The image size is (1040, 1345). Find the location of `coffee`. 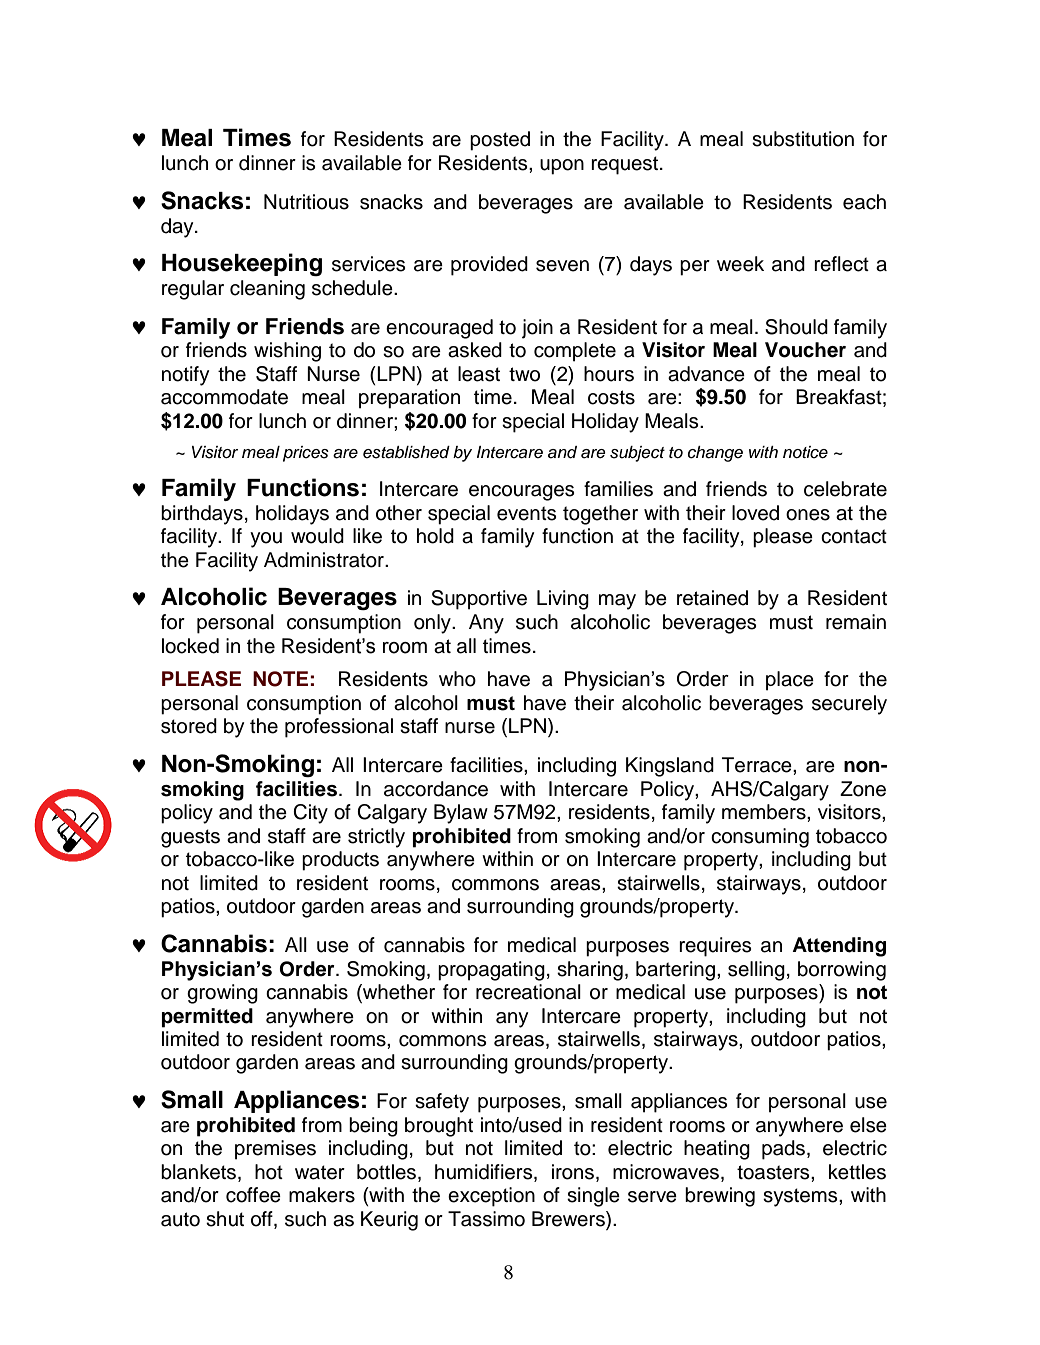

coffee is located at coordinates (253, 1195).
